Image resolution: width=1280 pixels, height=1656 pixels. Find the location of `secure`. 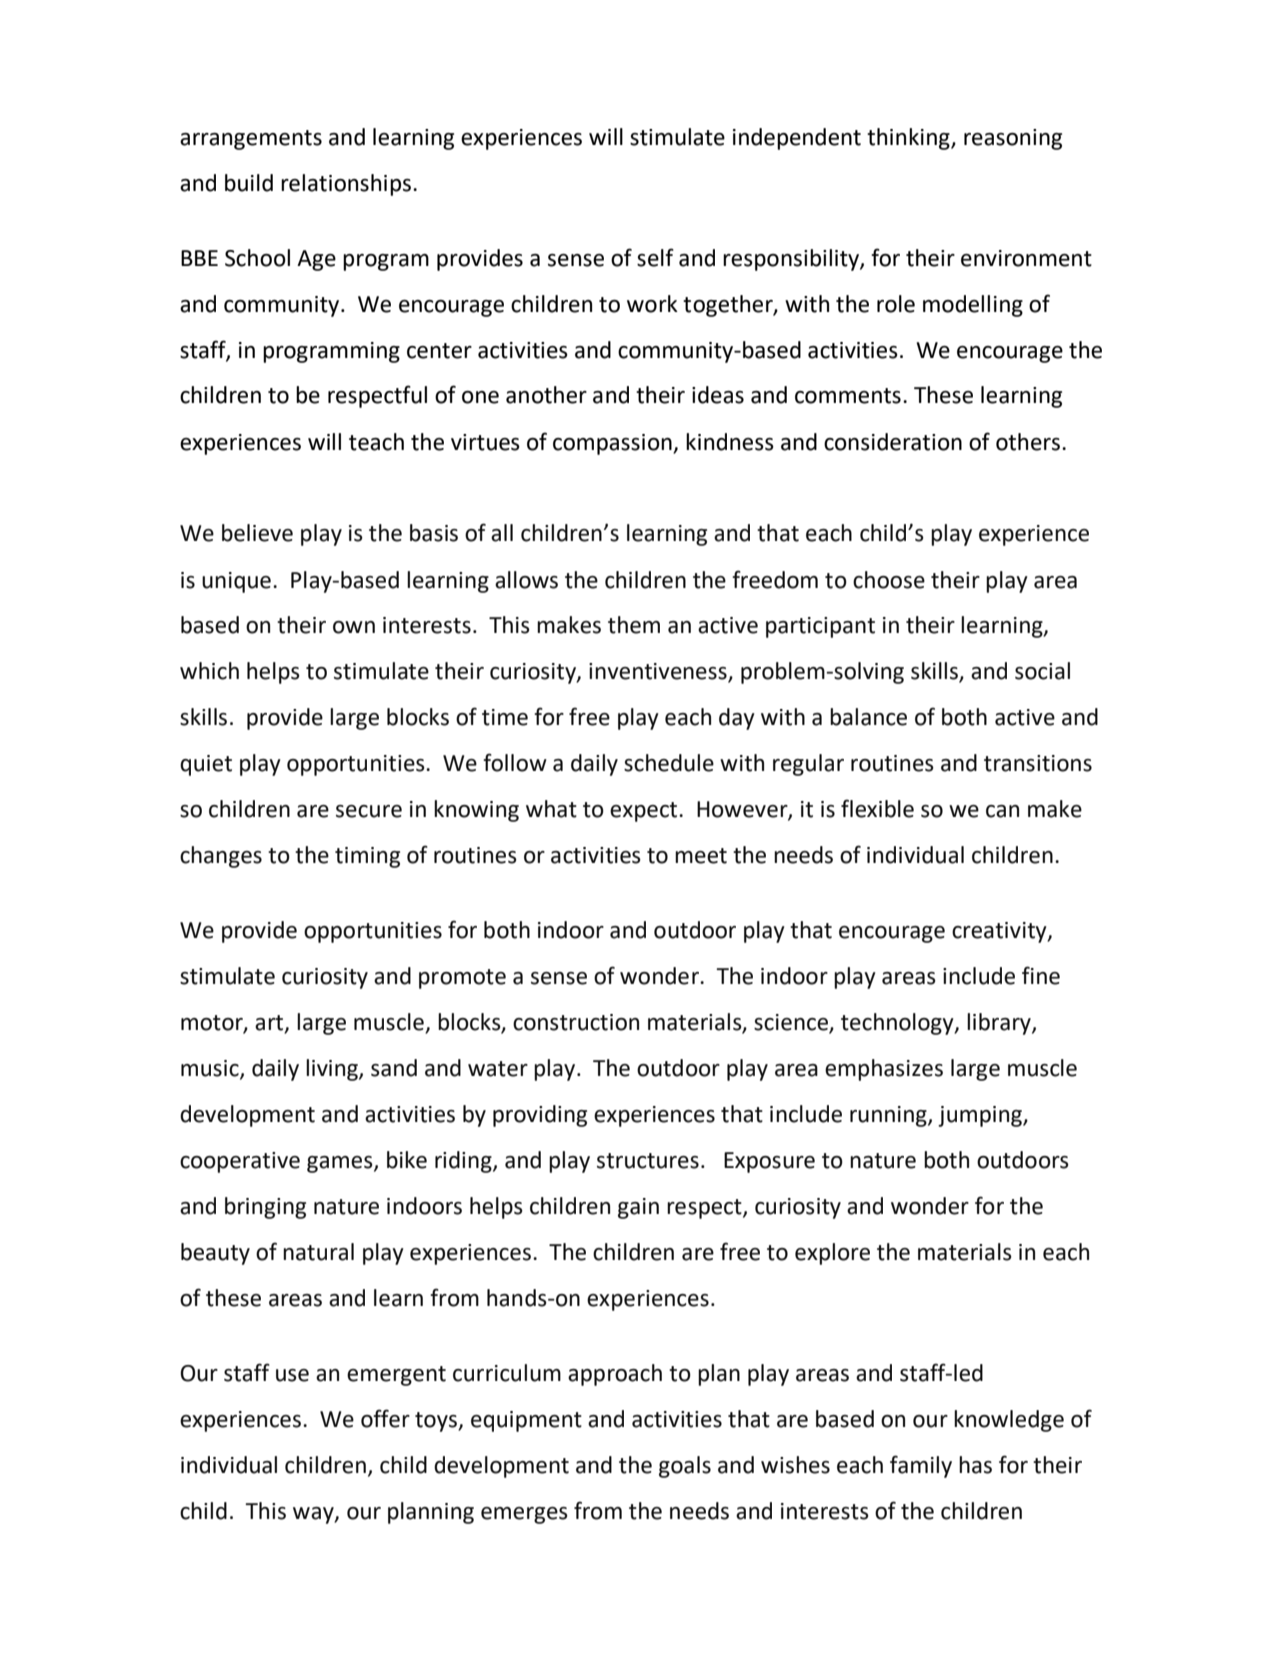

secure is located at coordinates (369, 811).
